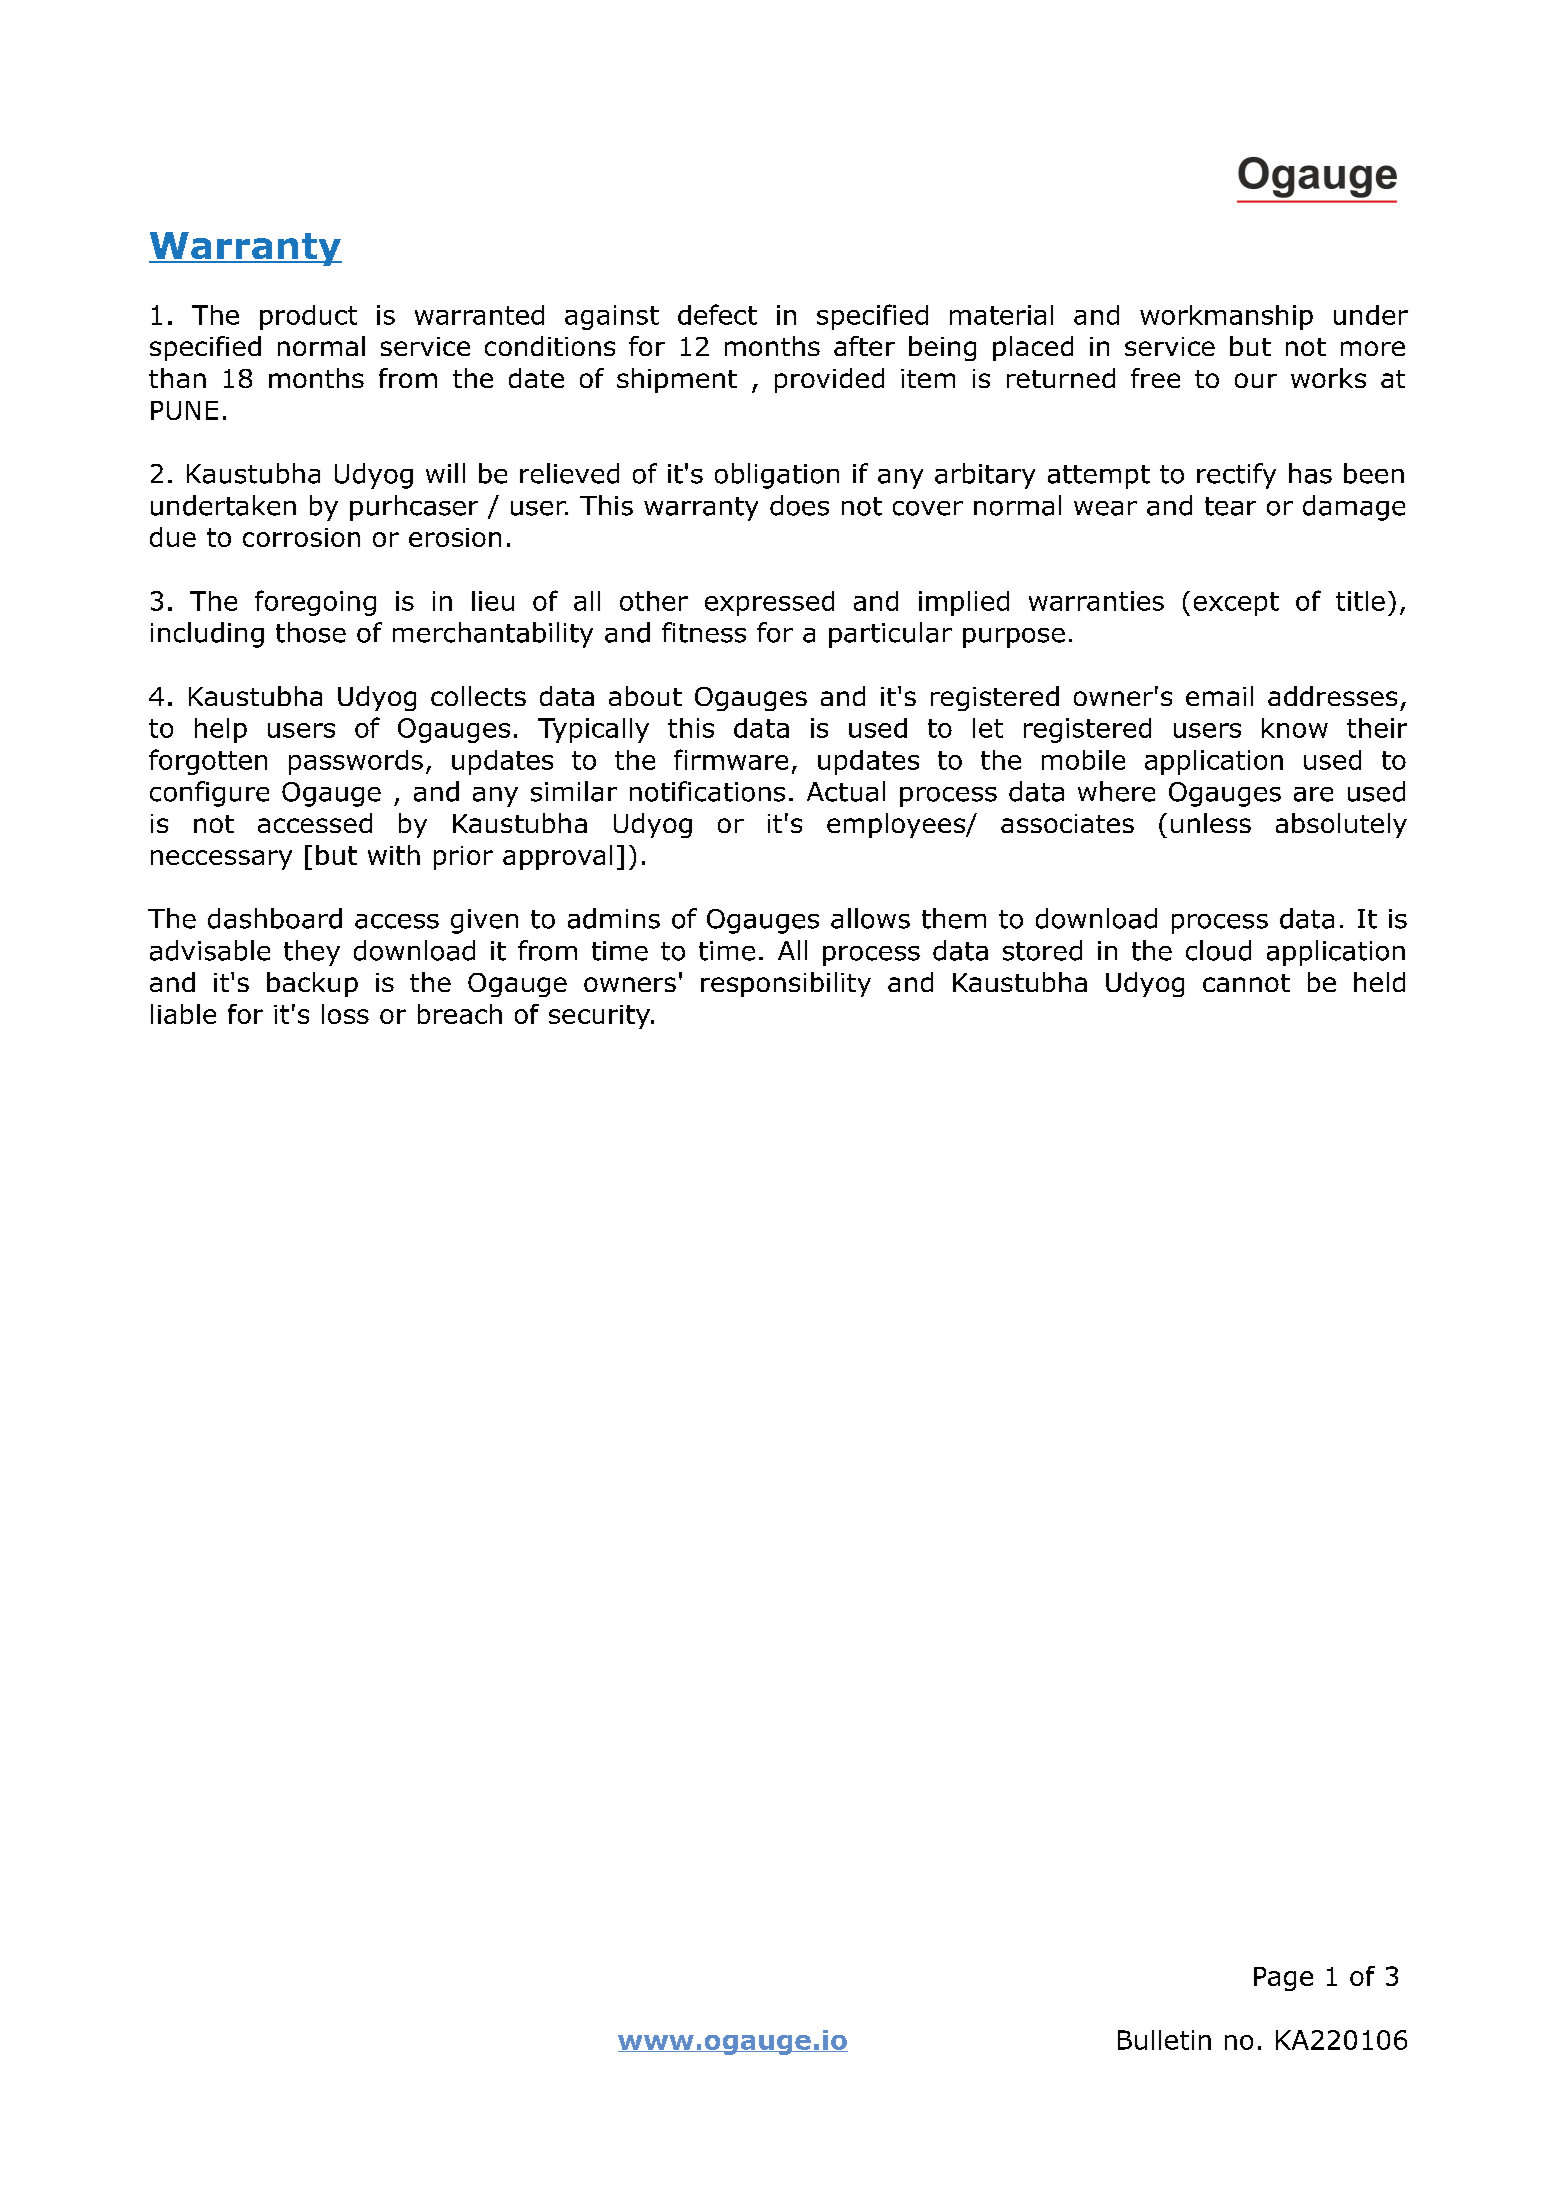 The image size is (1557, 2203). I want to click on loss, so click(345, 1014).
